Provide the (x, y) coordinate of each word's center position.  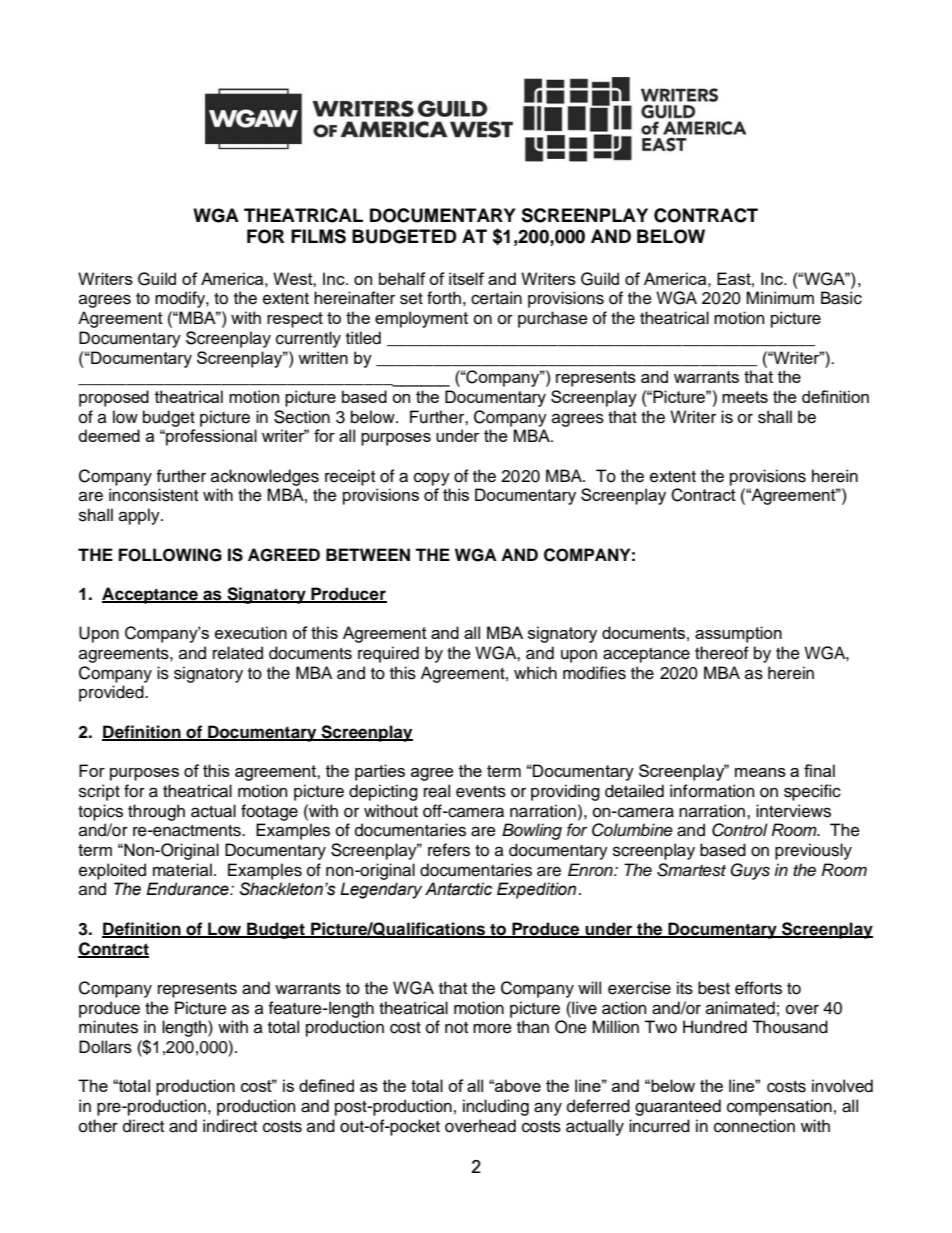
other (98, 1126)
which (535, 673)
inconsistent (153, 495)
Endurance (188, 889)
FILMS (318, 236)
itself (466, 278)
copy (432, 479)
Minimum (780, 298)
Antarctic (458, 889)
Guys (750, 871)
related (238, 653)
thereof (722, 653)
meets (745, 397)
